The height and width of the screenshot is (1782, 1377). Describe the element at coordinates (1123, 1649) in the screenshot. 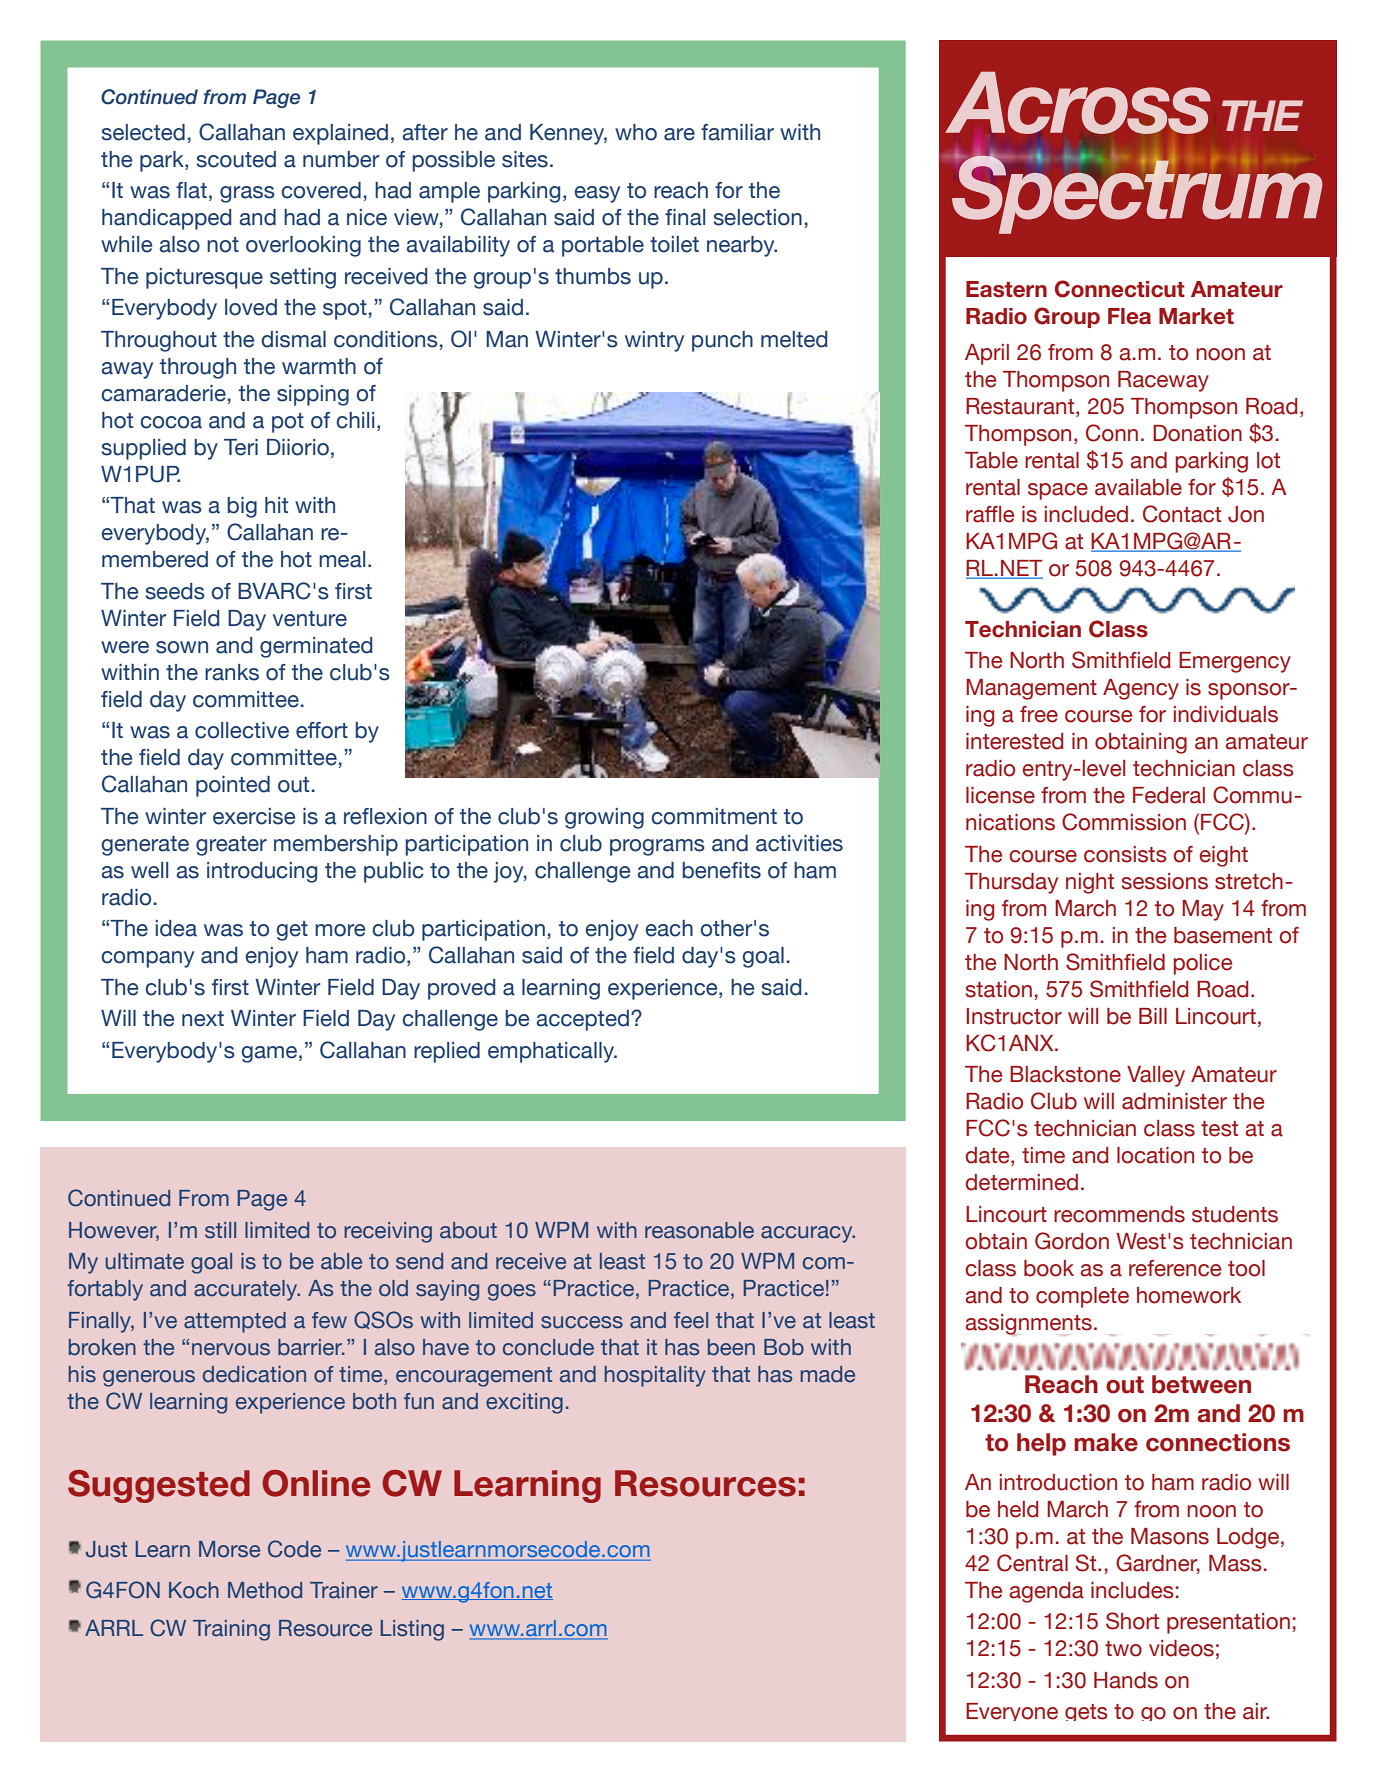

I see `two` at that location.
